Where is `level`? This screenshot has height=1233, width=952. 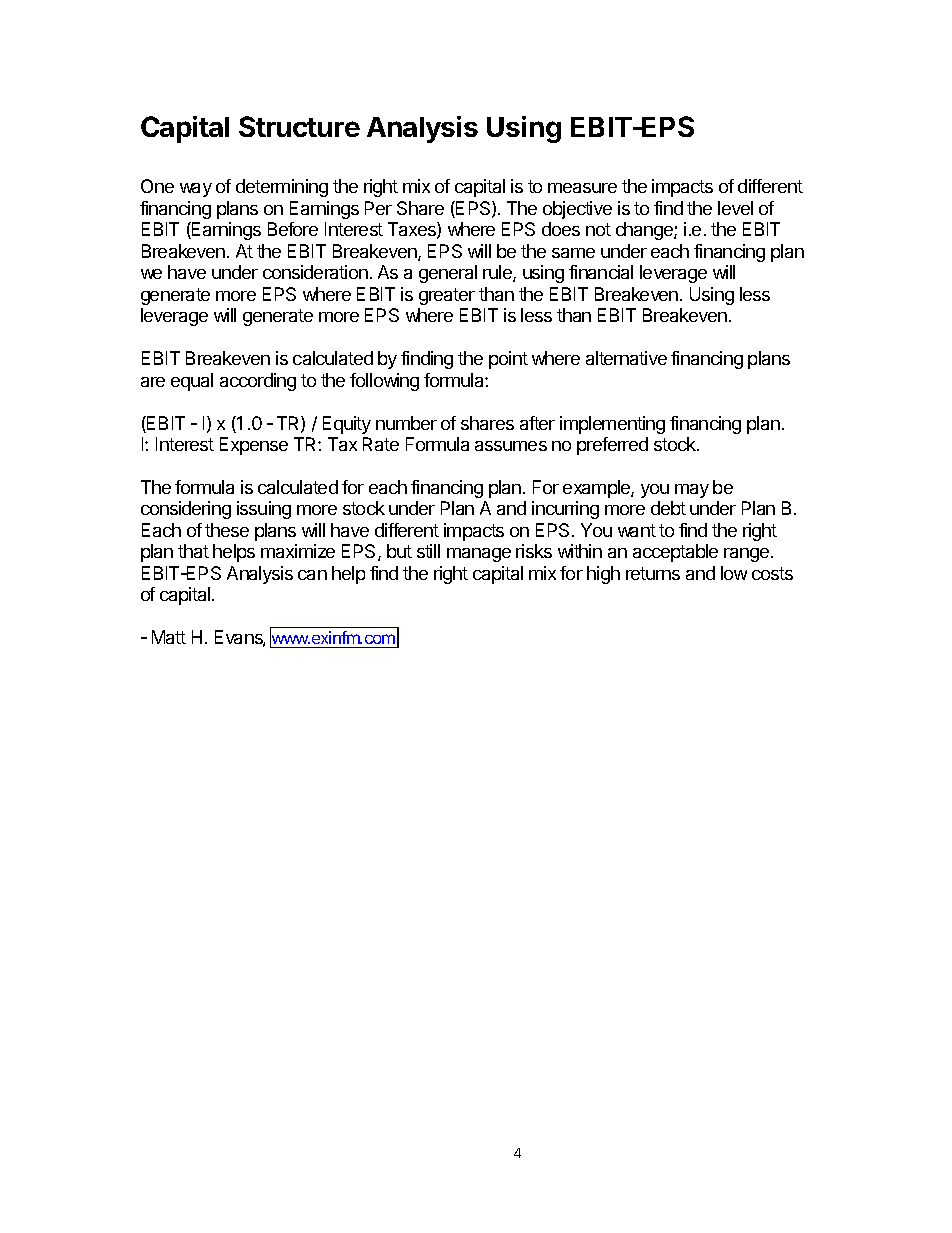
level is located at coordinates (735, 208).
